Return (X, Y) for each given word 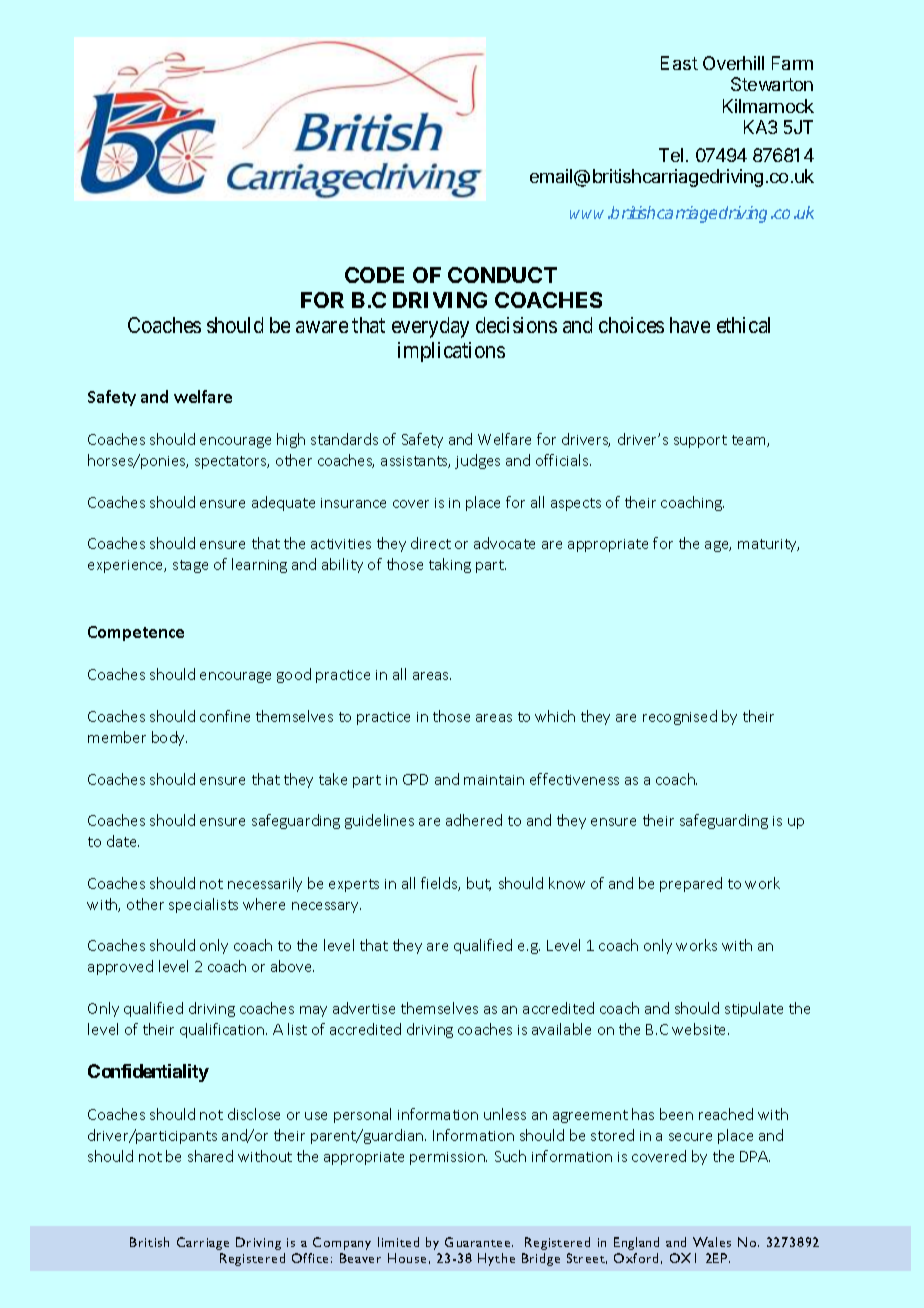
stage (190, 566)
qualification (223, 1030)
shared (210, 1156)
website (700, 1029)
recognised (680, 717)
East (679, 63)
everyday (430, 327)
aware (322, 327)
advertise (364, 1008)
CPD (415, 779)
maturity (768, 545)
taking (450, 565)
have (690, 325)
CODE (374, 275)
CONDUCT (502, 275)
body (169, 738)
